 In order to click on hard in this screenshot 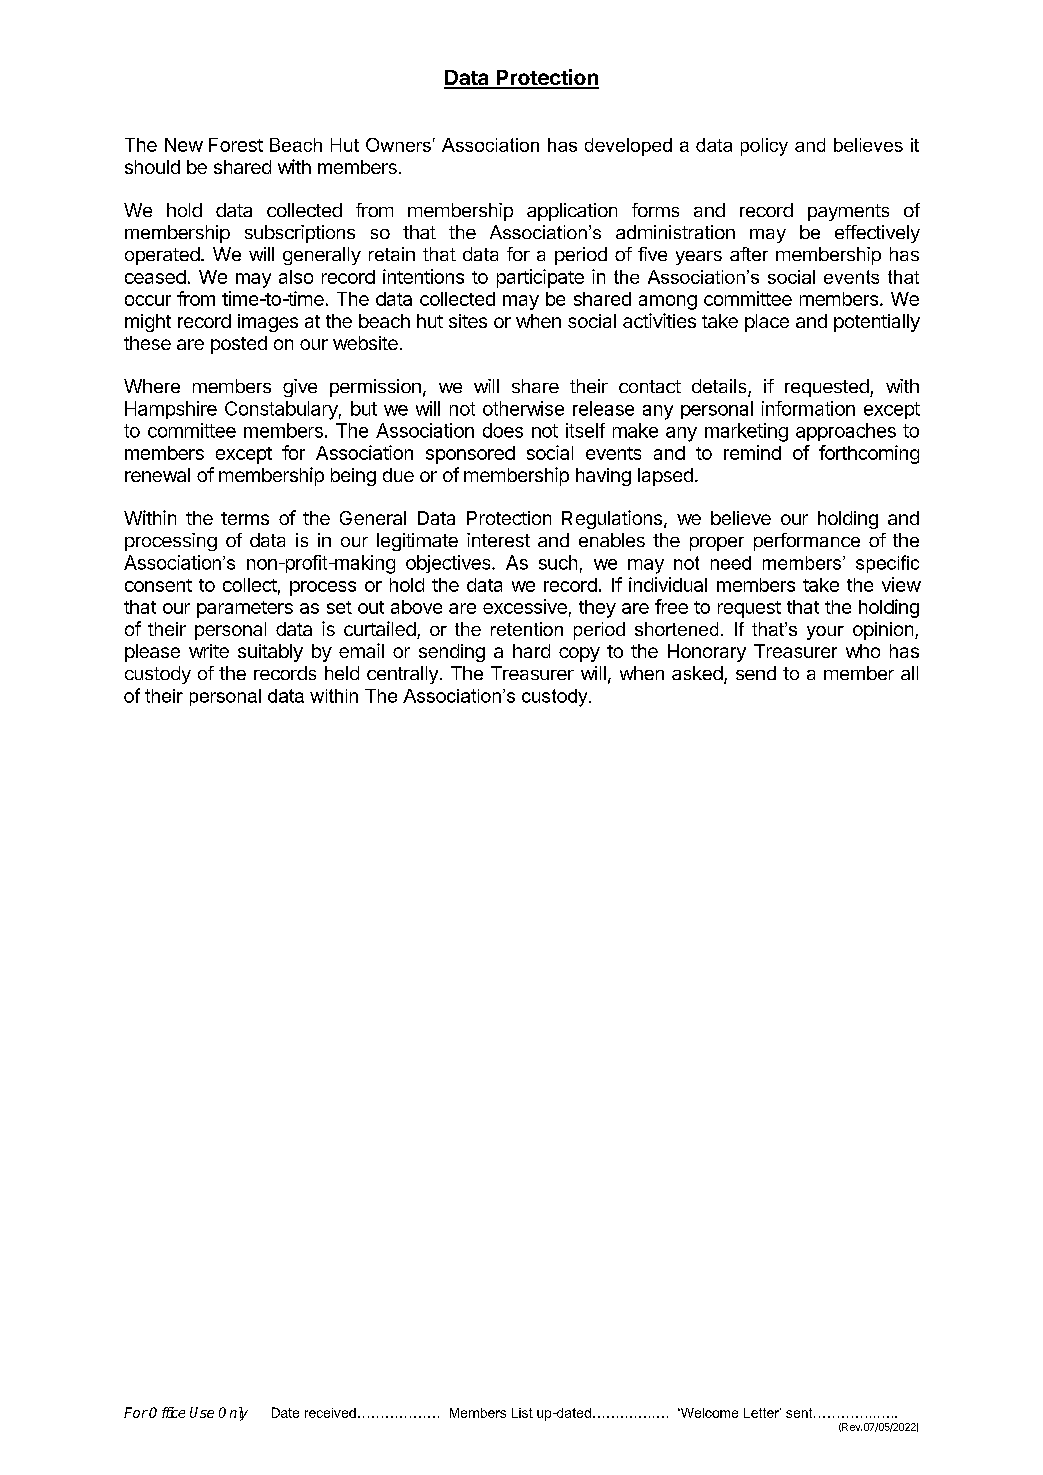, I will do `click(531, 651)`.
